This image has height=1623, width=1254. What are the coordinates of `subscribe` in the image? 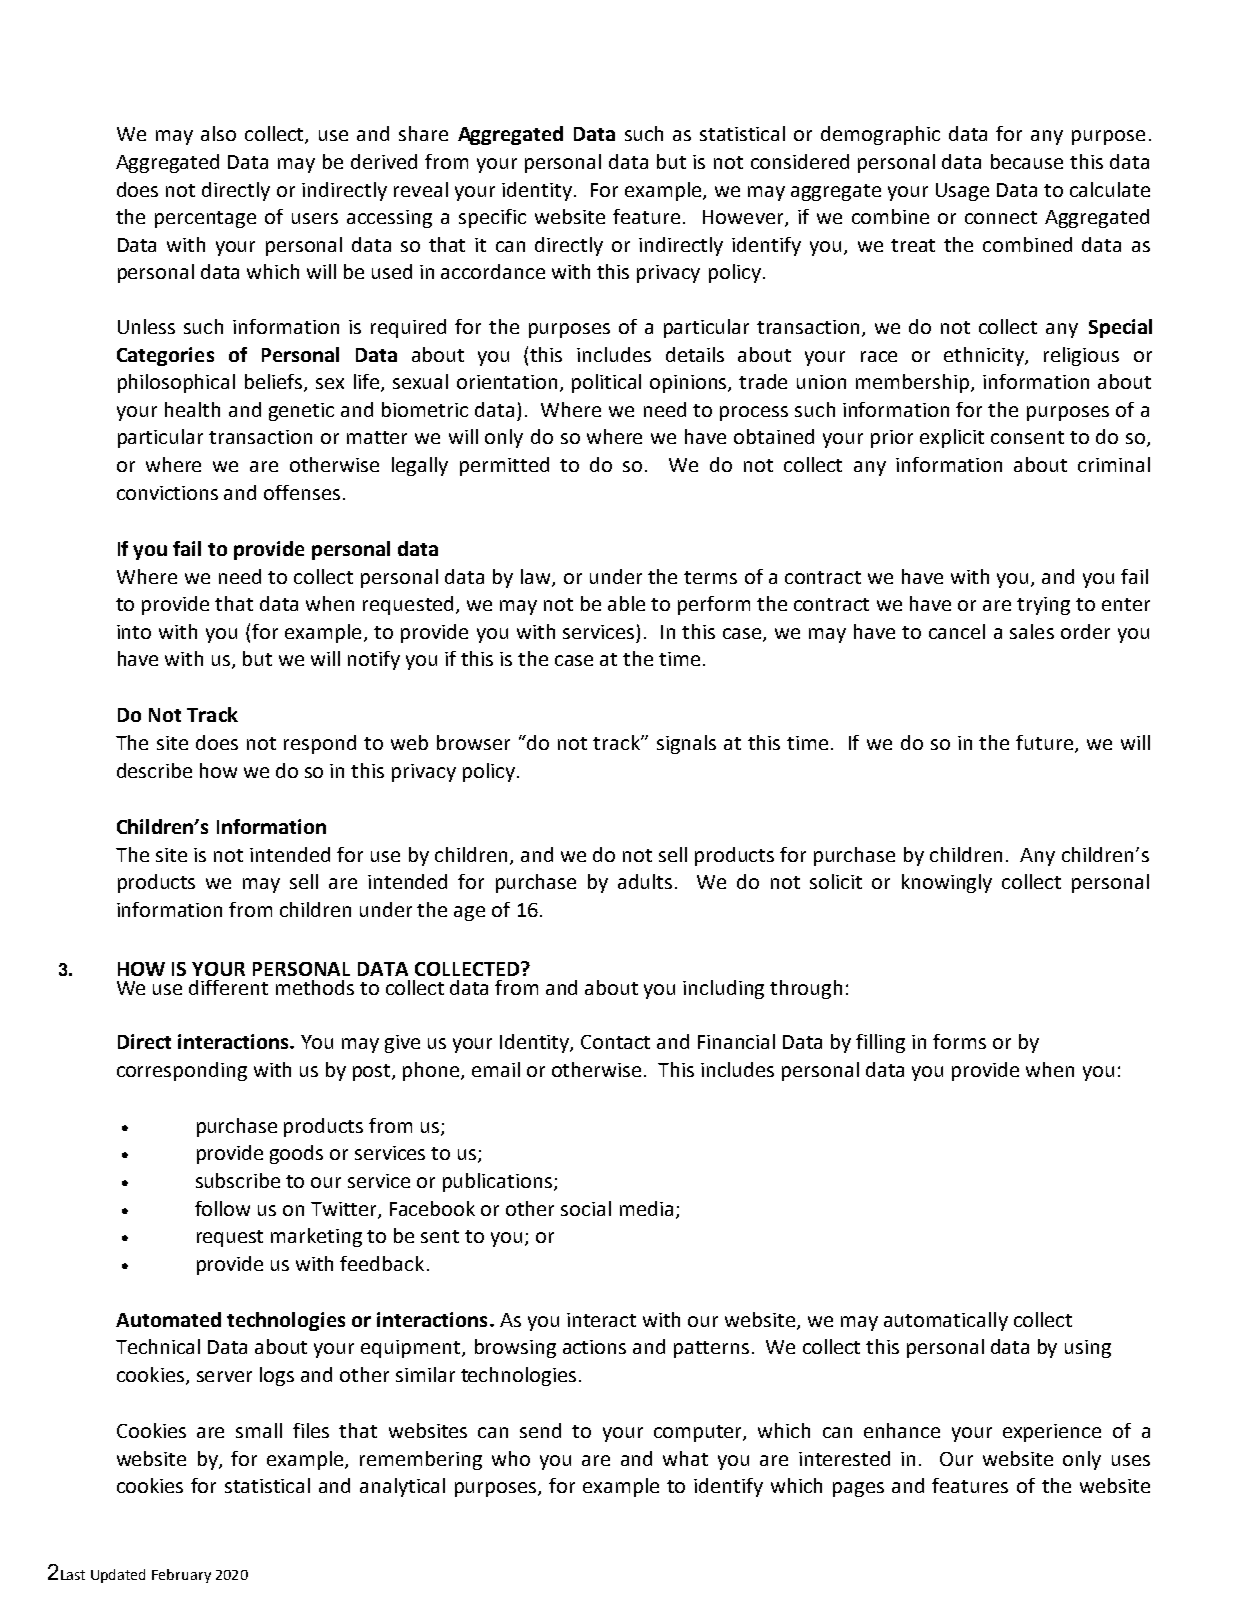 It's located at (238, 1180).
